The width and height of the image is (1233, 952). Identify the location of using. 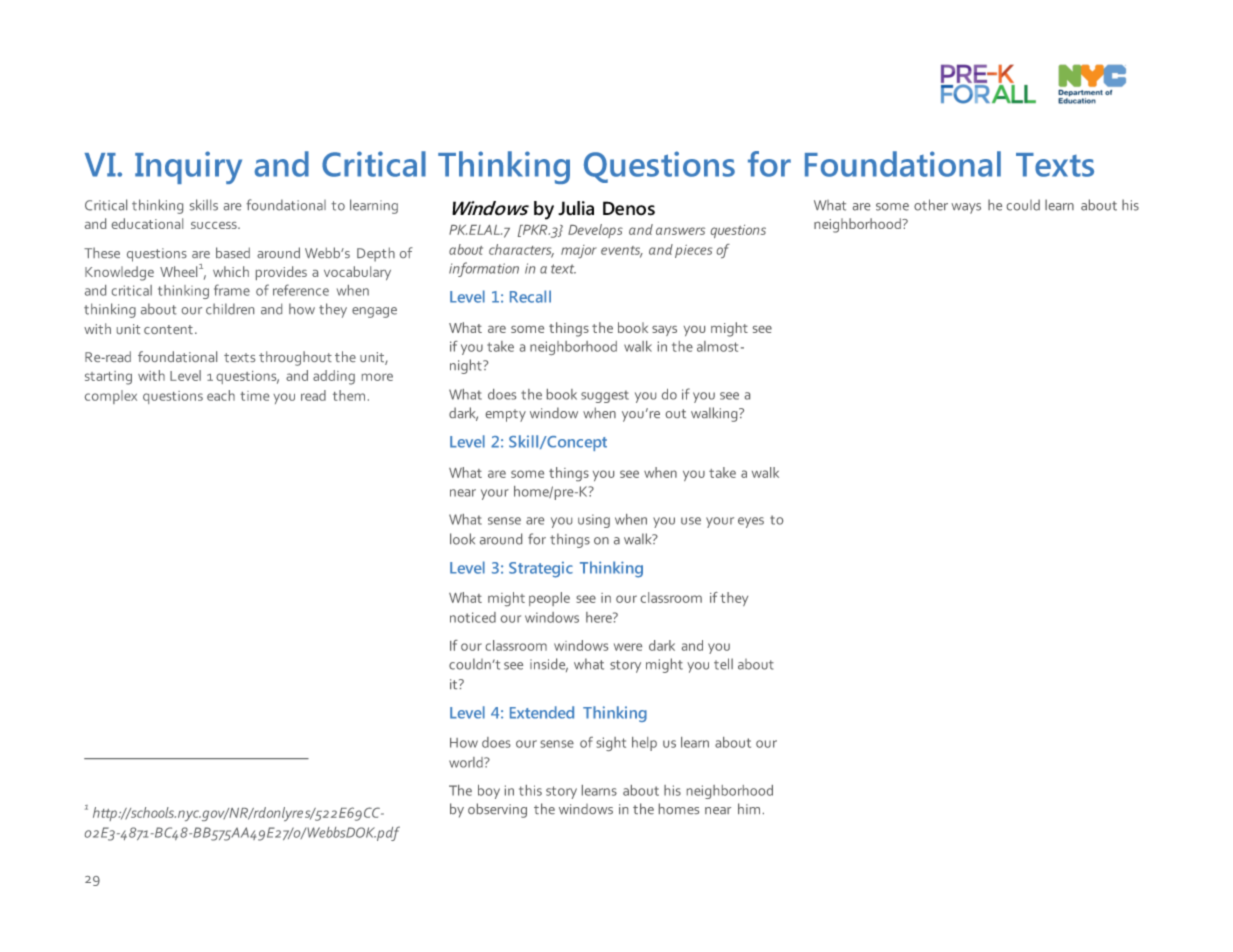
(594, 521).
